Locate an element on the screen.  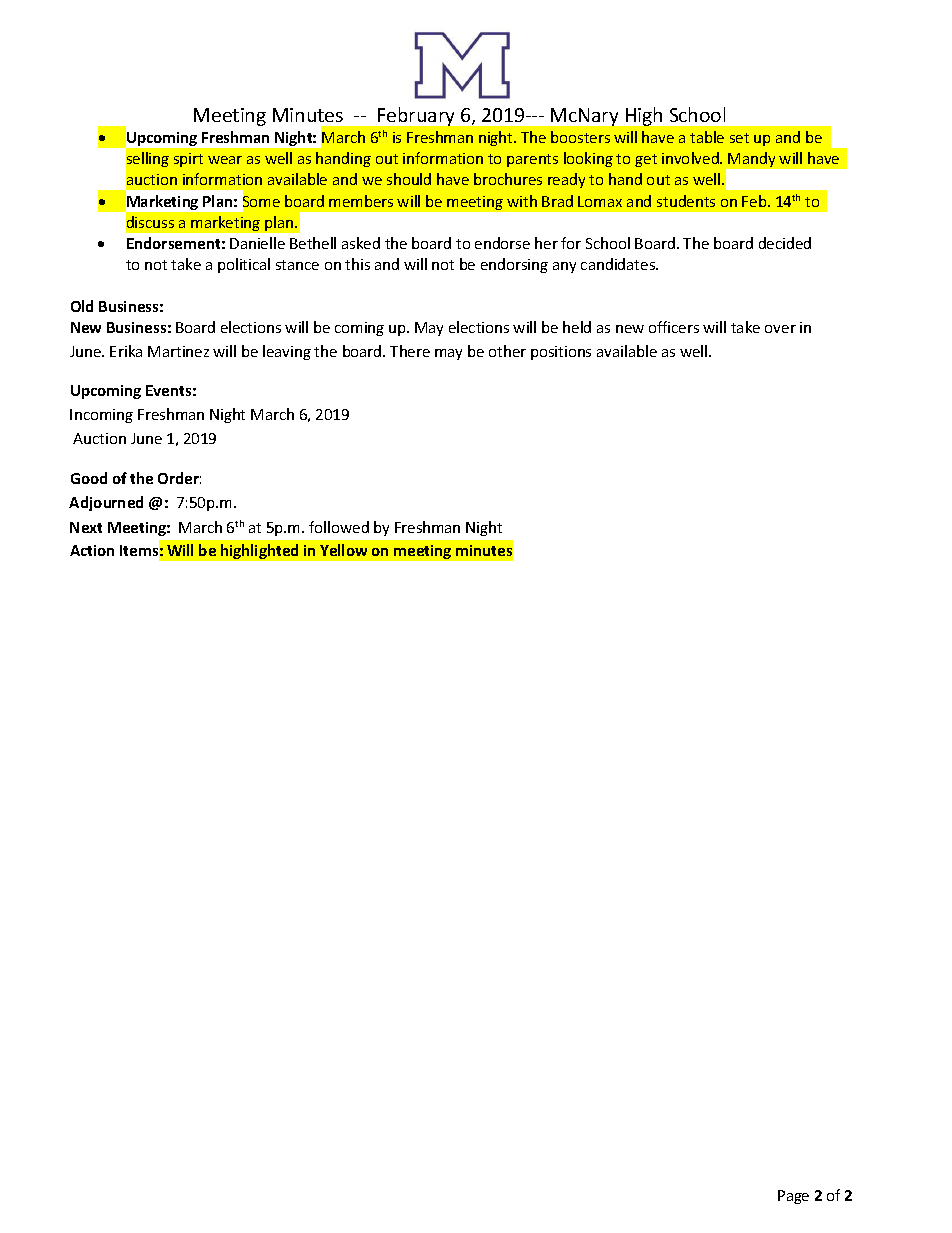
There is located at coordinates (410, 351).
